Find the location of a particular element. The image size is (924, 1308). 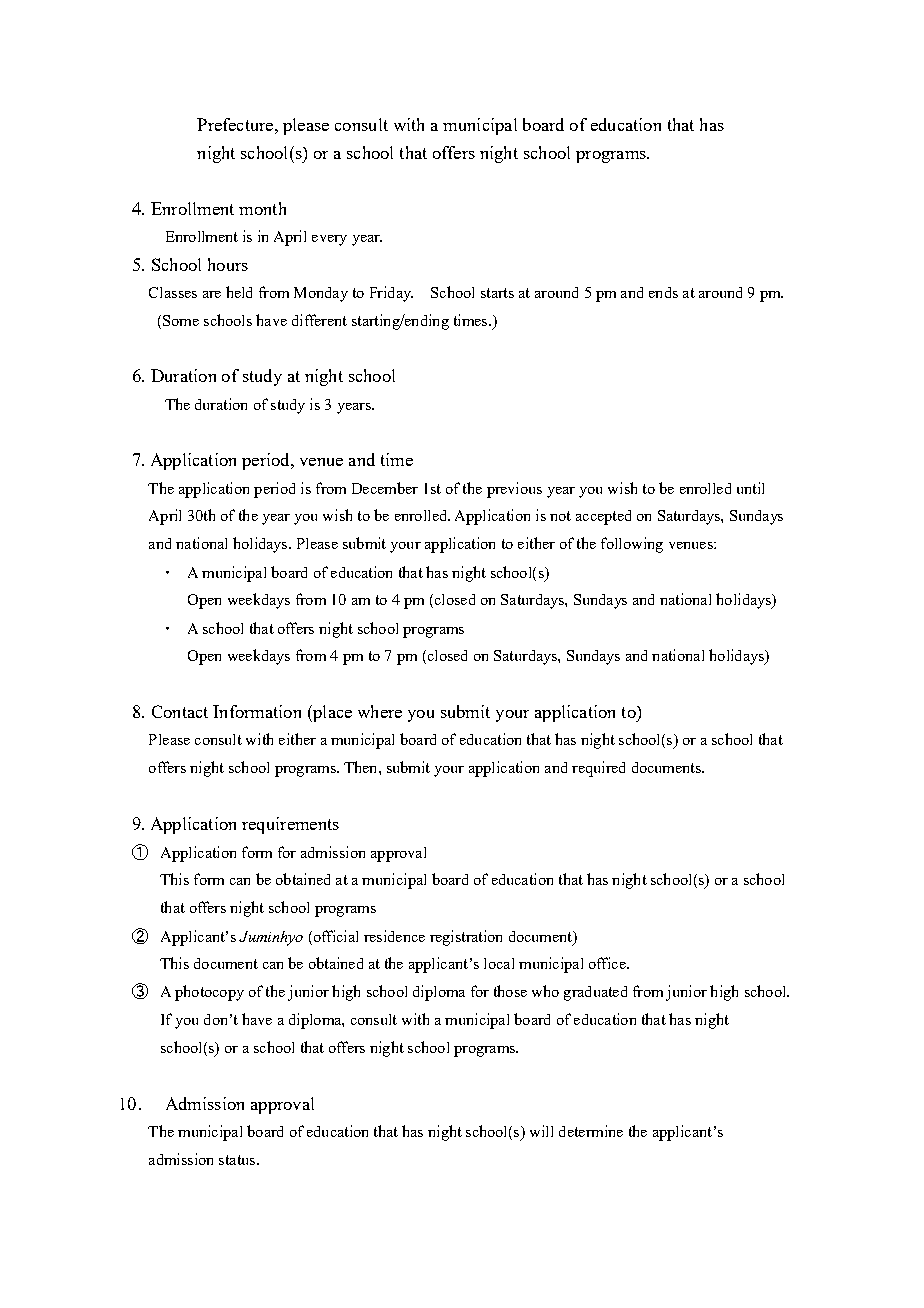

required is located at coordinates (598, 769).
